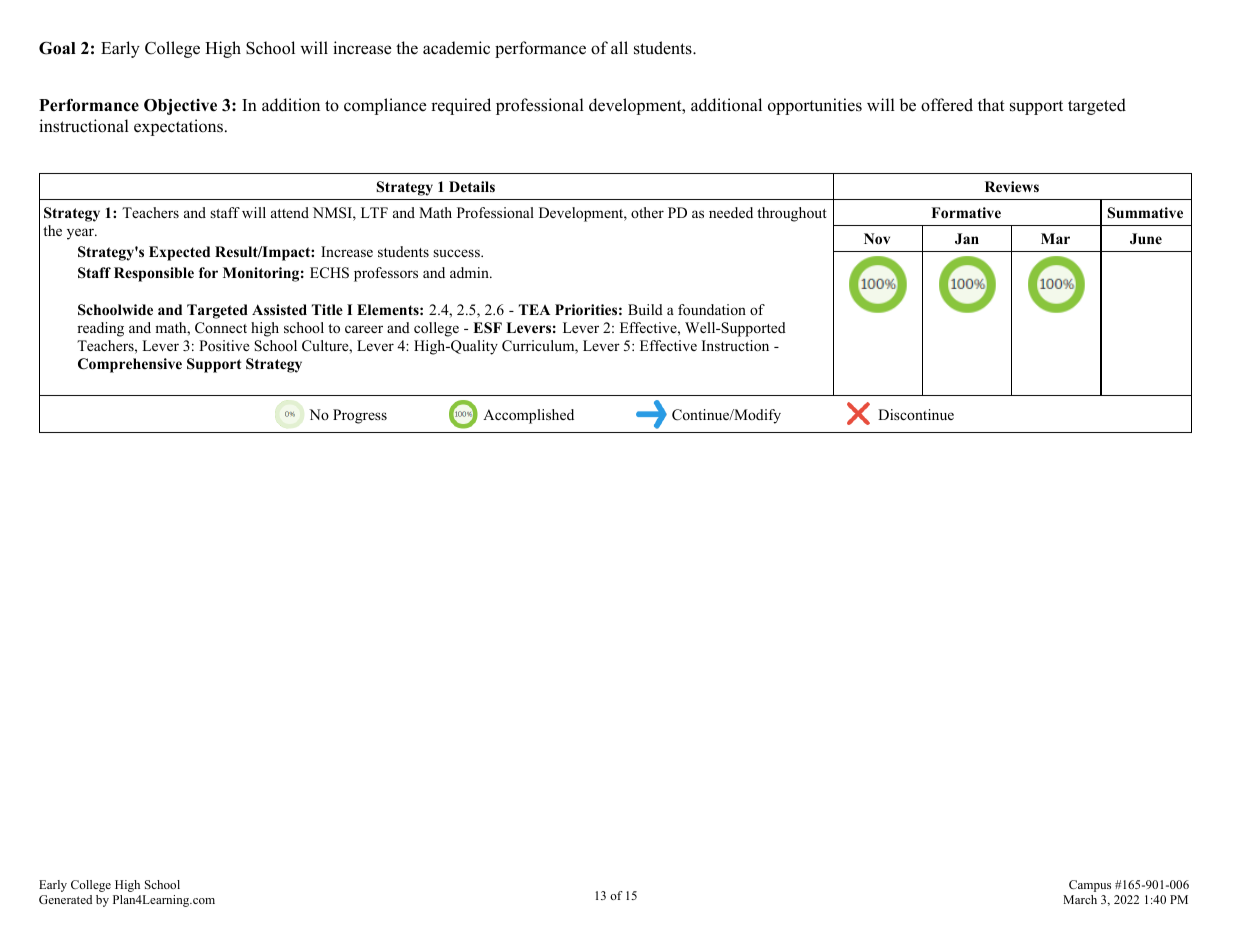 This image has width=1233, height=952. I want to click on Build, so click(645, 309).
